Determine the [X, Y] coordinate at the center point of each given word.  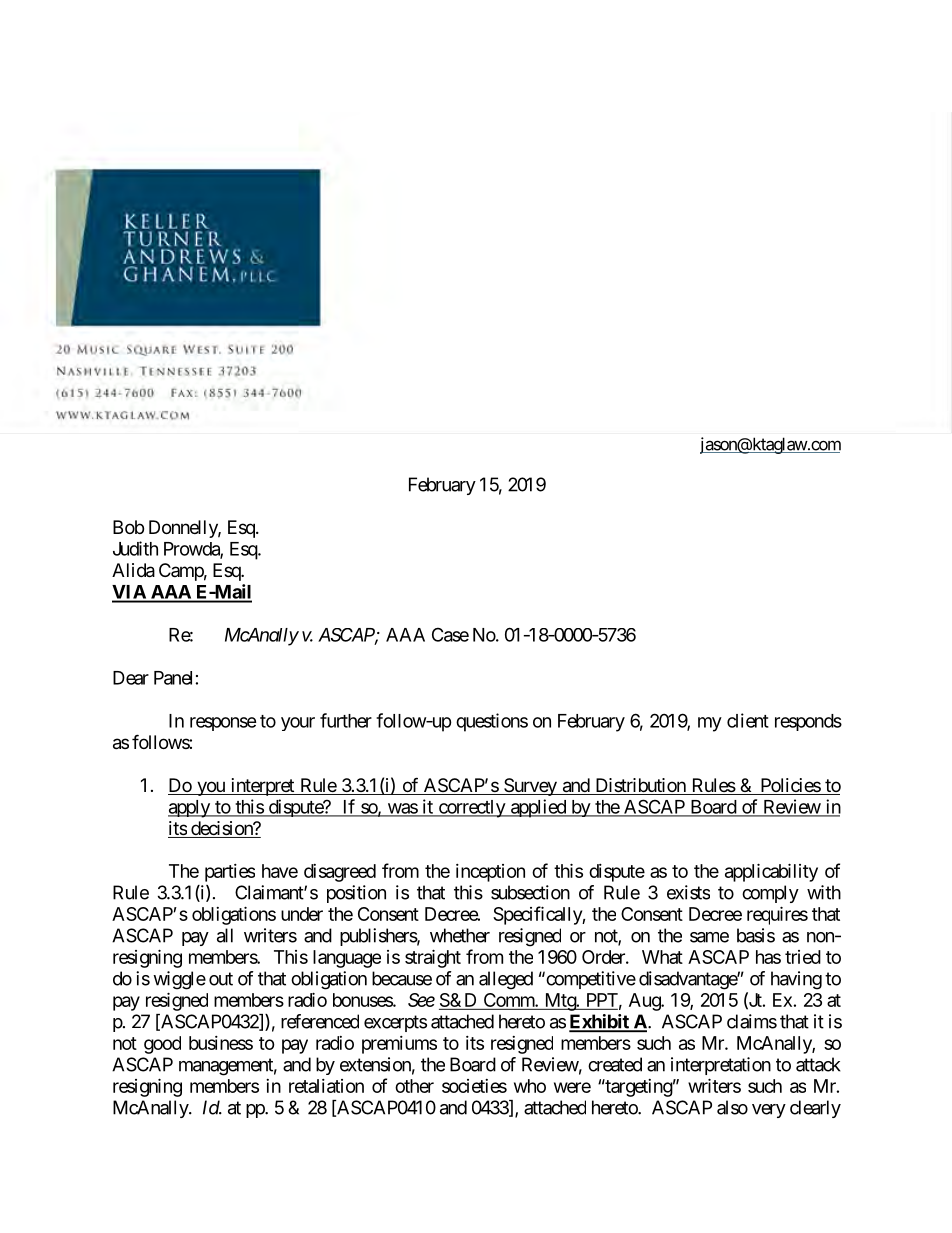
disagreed [340, 873]
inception [490, 873]
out [221, 979]
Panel [173, 678]
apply [190, 809]
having [796, 980]
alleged [506, 980]
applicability [771, 872]
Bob [128, 527]
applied [538, 808]
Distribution [640, 786]
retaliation [326, 1086]
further [346, 720]
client [748, 720]
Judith [135, 548]
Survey [530, 787]
